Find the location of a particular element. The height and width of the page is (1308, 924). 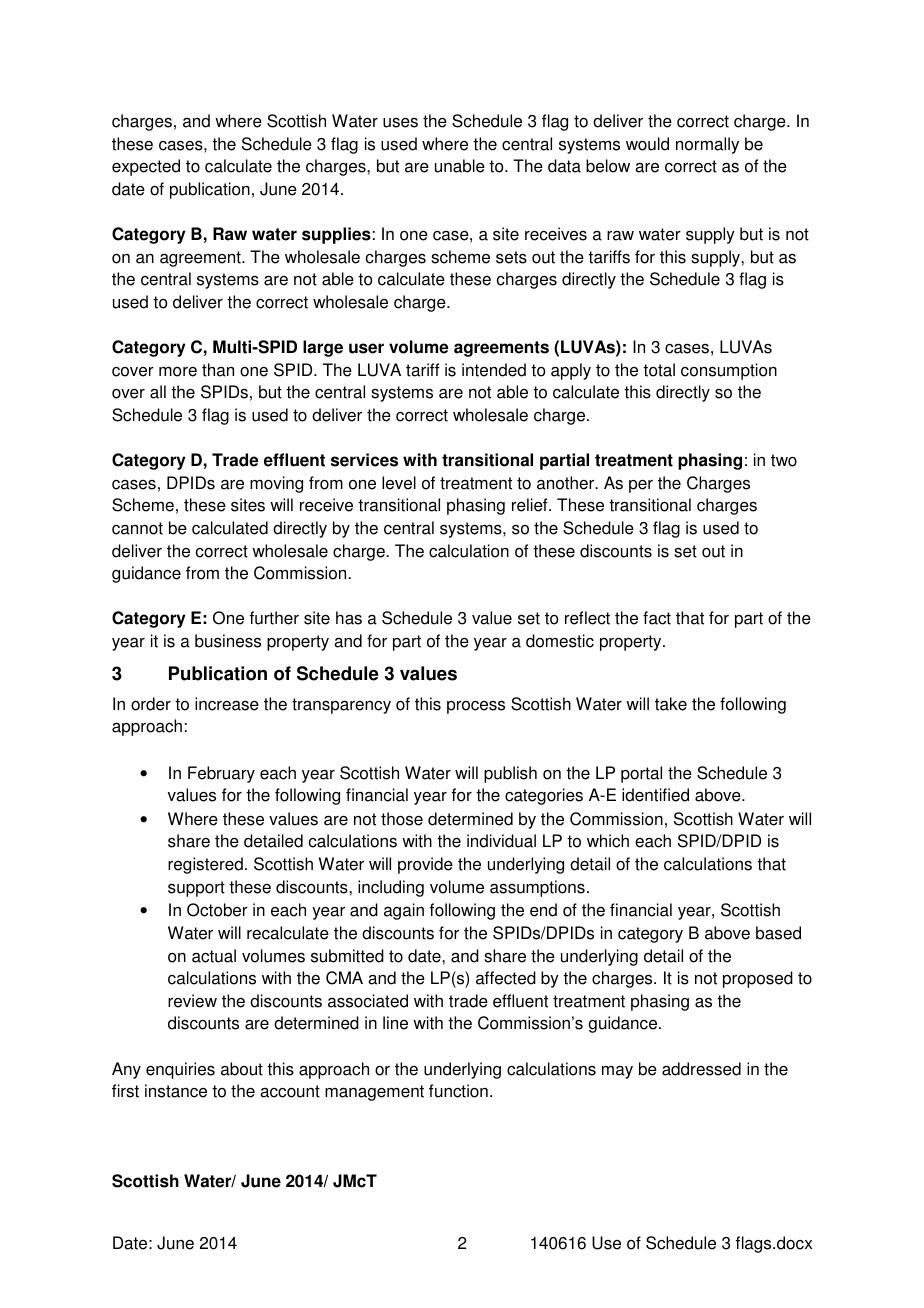

normally is located at coordinates (707, 145).
